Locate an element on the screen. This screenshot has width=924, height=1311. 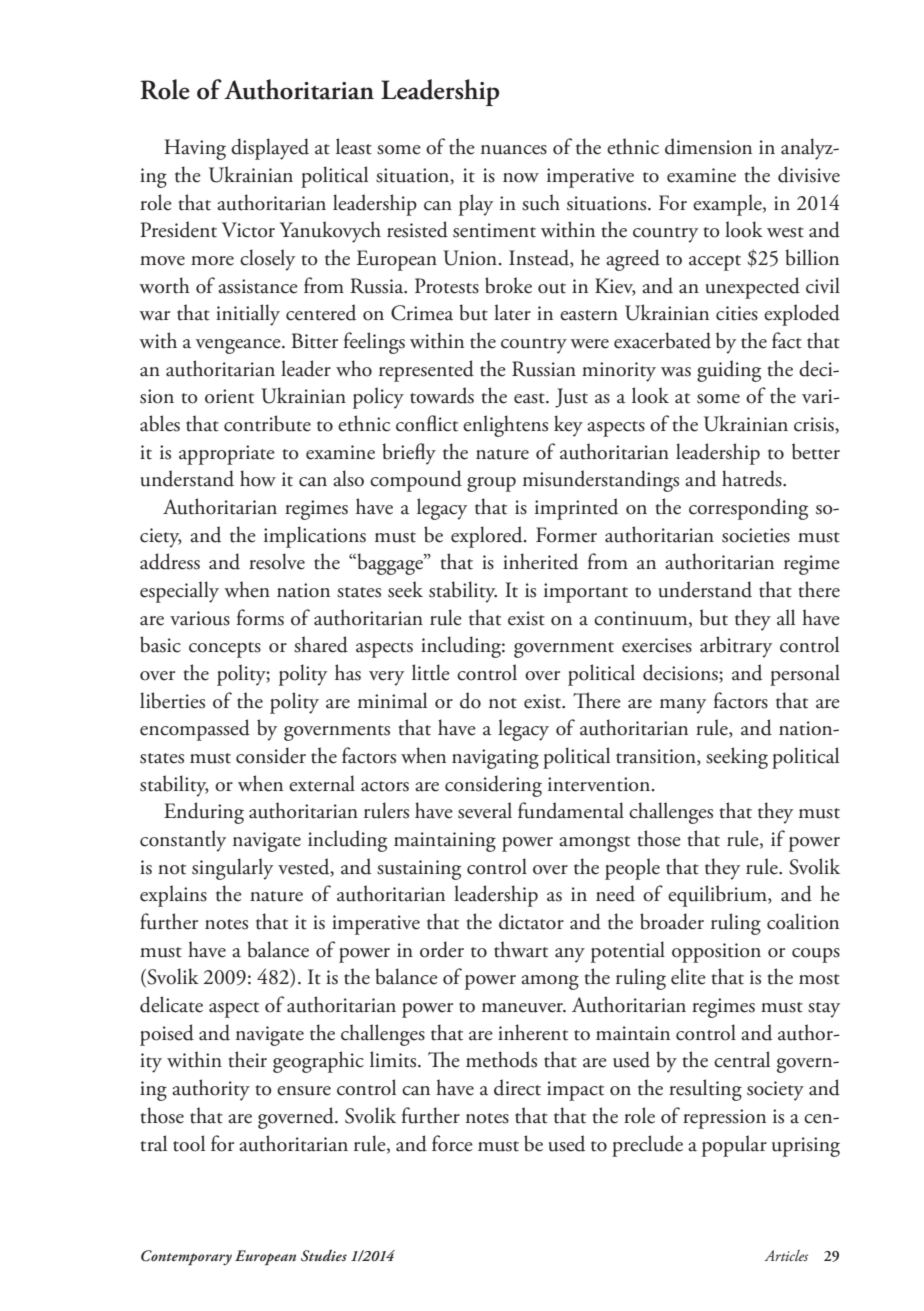
Contemporary is located at coordinates (186, 1257).
